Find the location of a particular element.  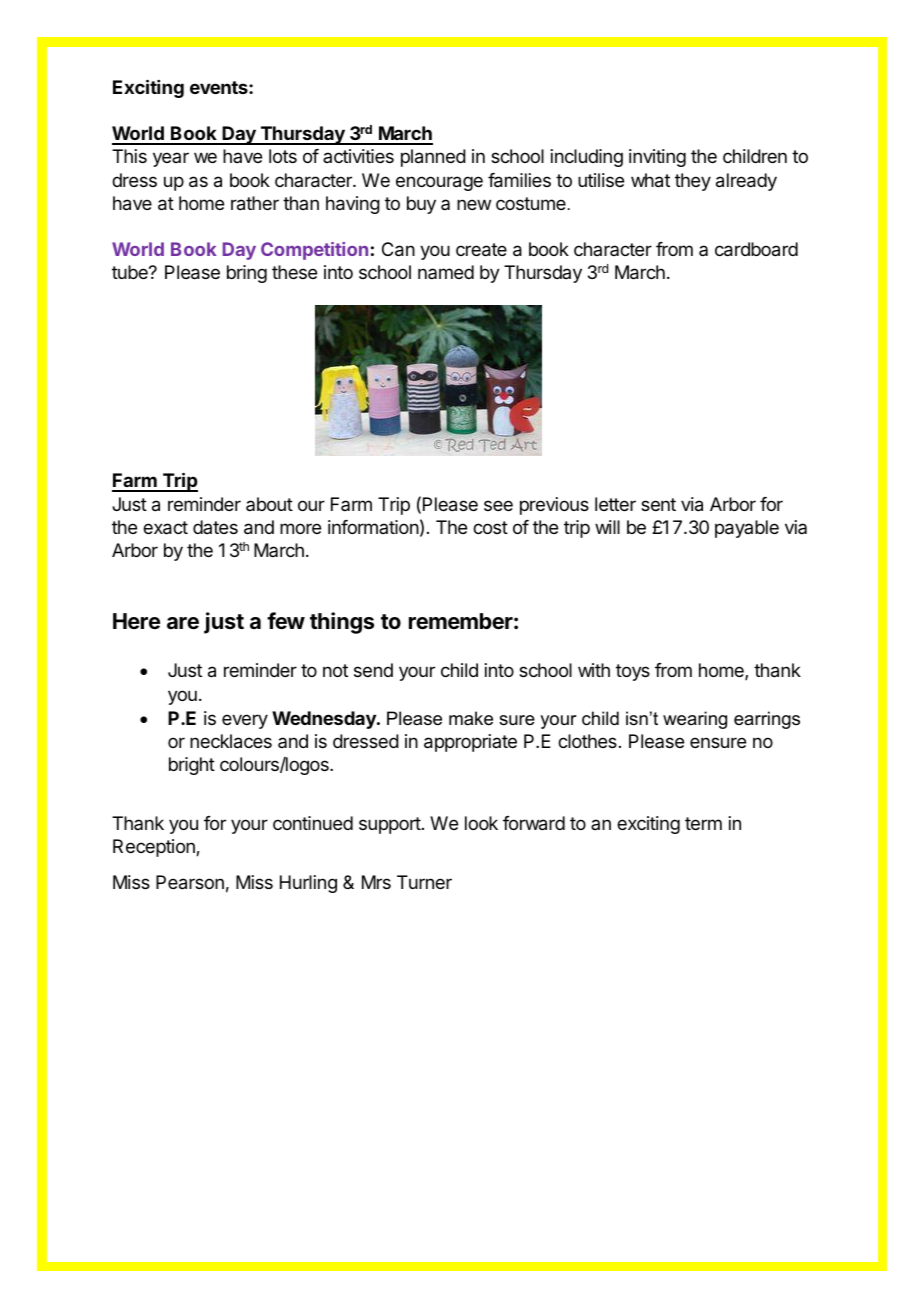

term is located at coordinates (703, 823).
